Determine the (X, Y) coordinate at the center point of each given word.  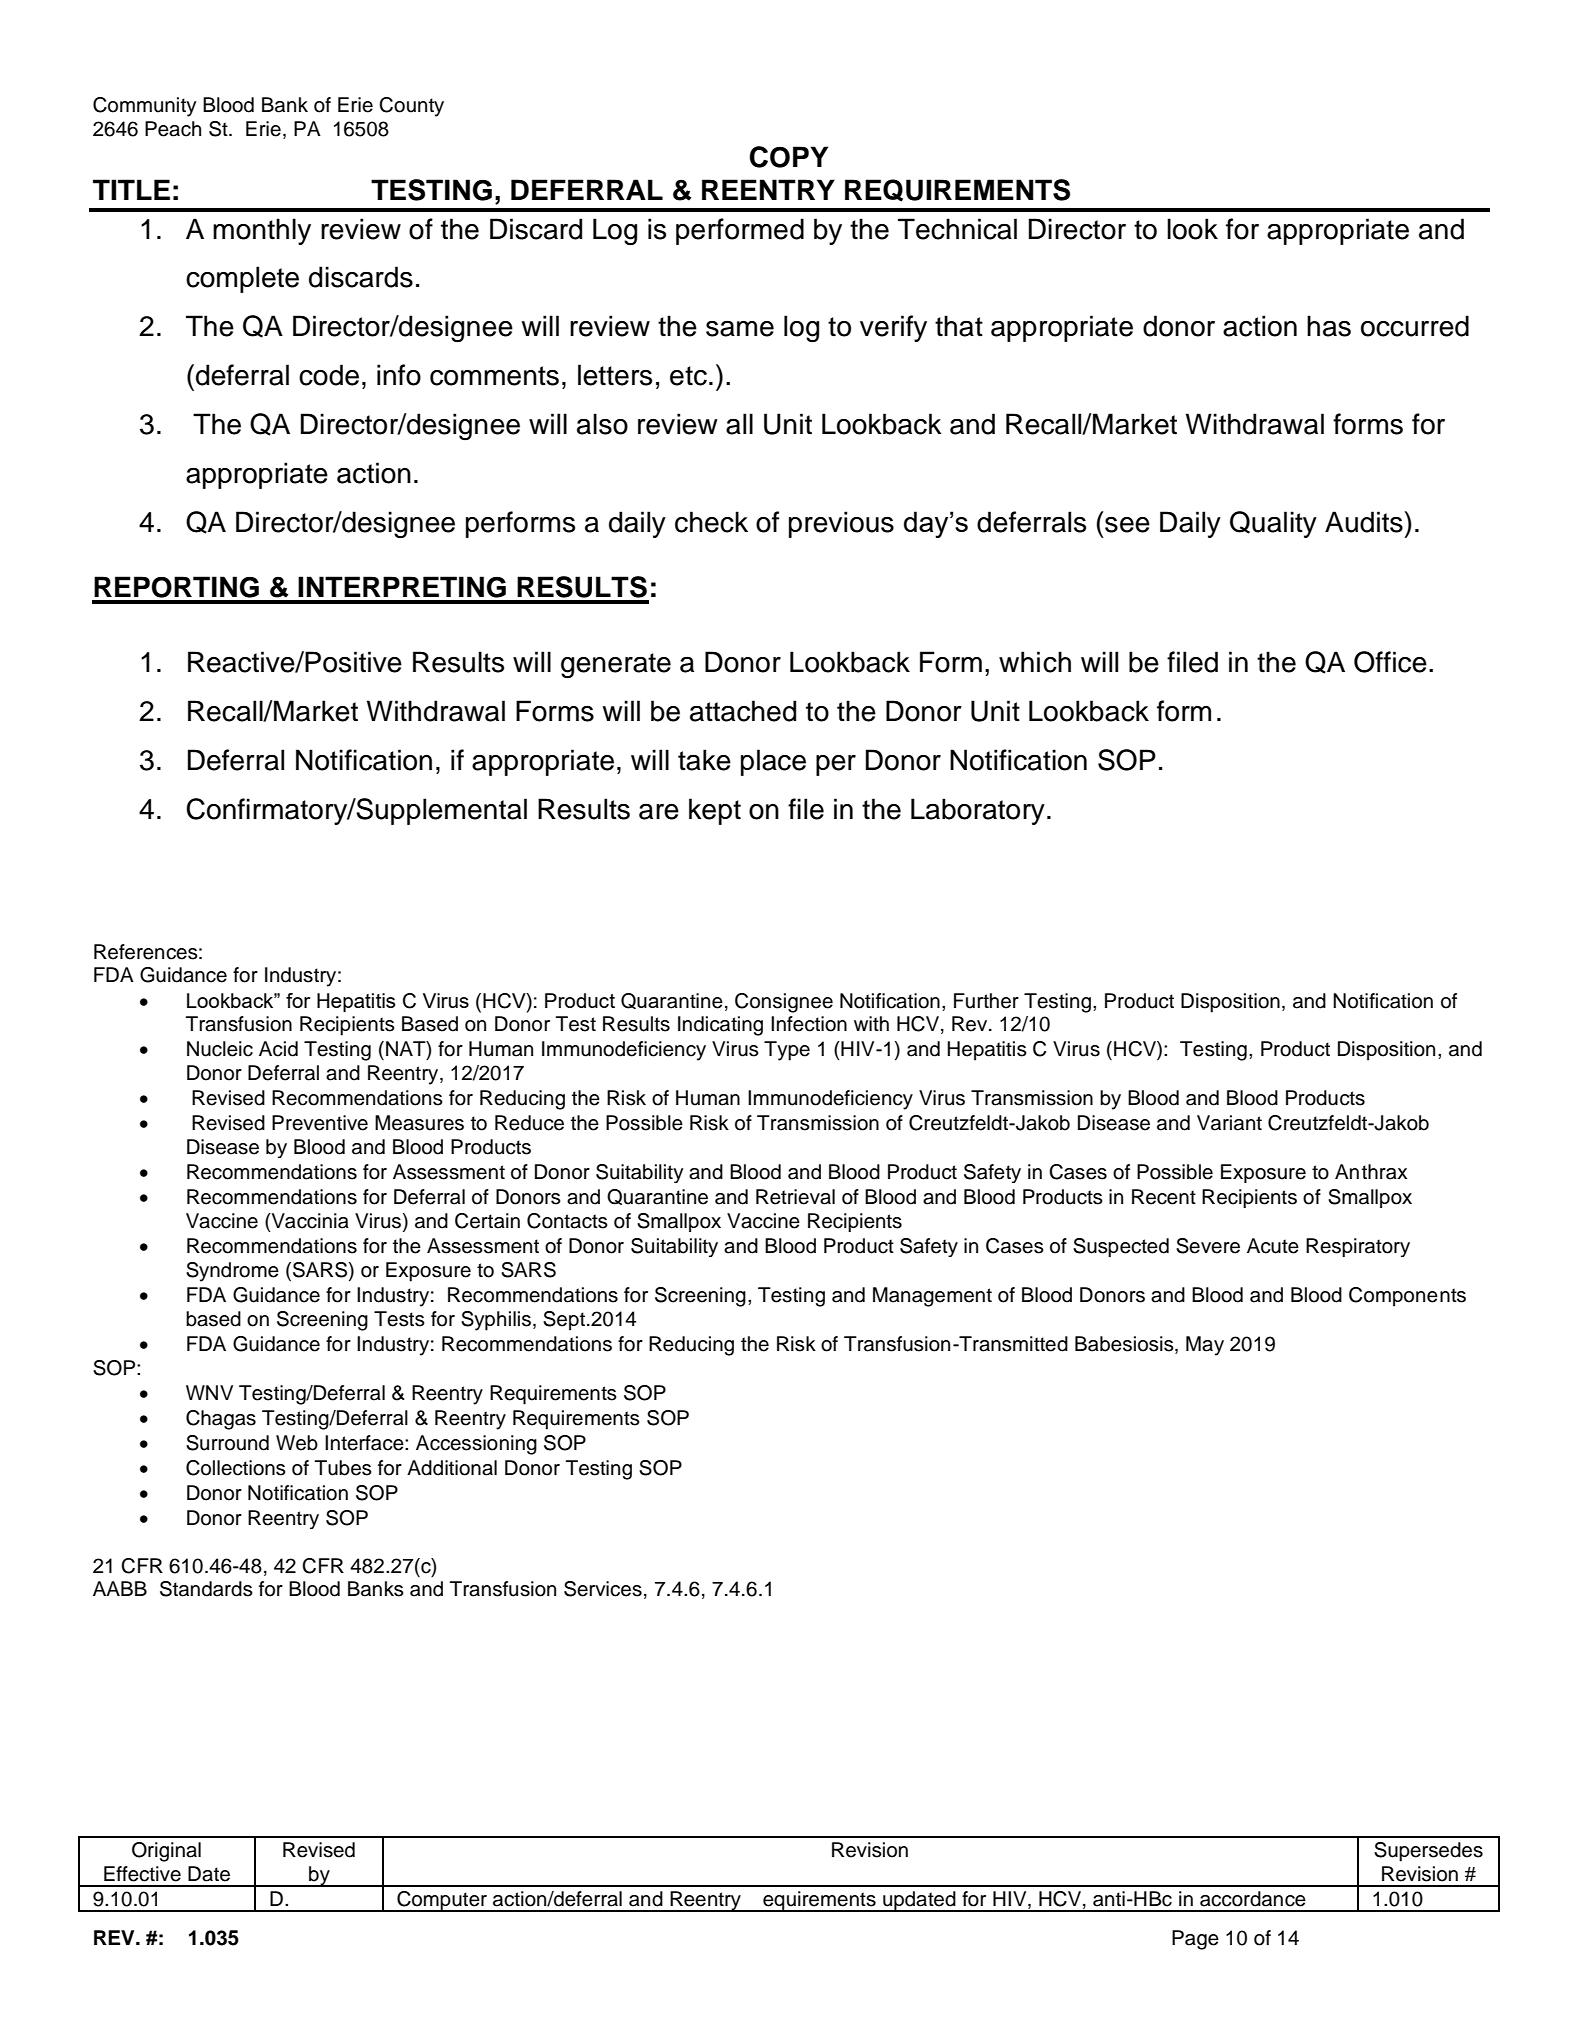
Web (297, 1443)
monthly (262, 231)
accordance (1253, 1899)
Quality (1273, 524)
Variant (1229, 1123)
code (329, 375)
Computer (442, 1901)
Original (166, 1852)
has (1329, 326)
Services (603, 1589)
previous (841, 524)
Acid (278, 1049)
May (1205, 1346)
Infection (809, 1024)
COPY (788, 157)
